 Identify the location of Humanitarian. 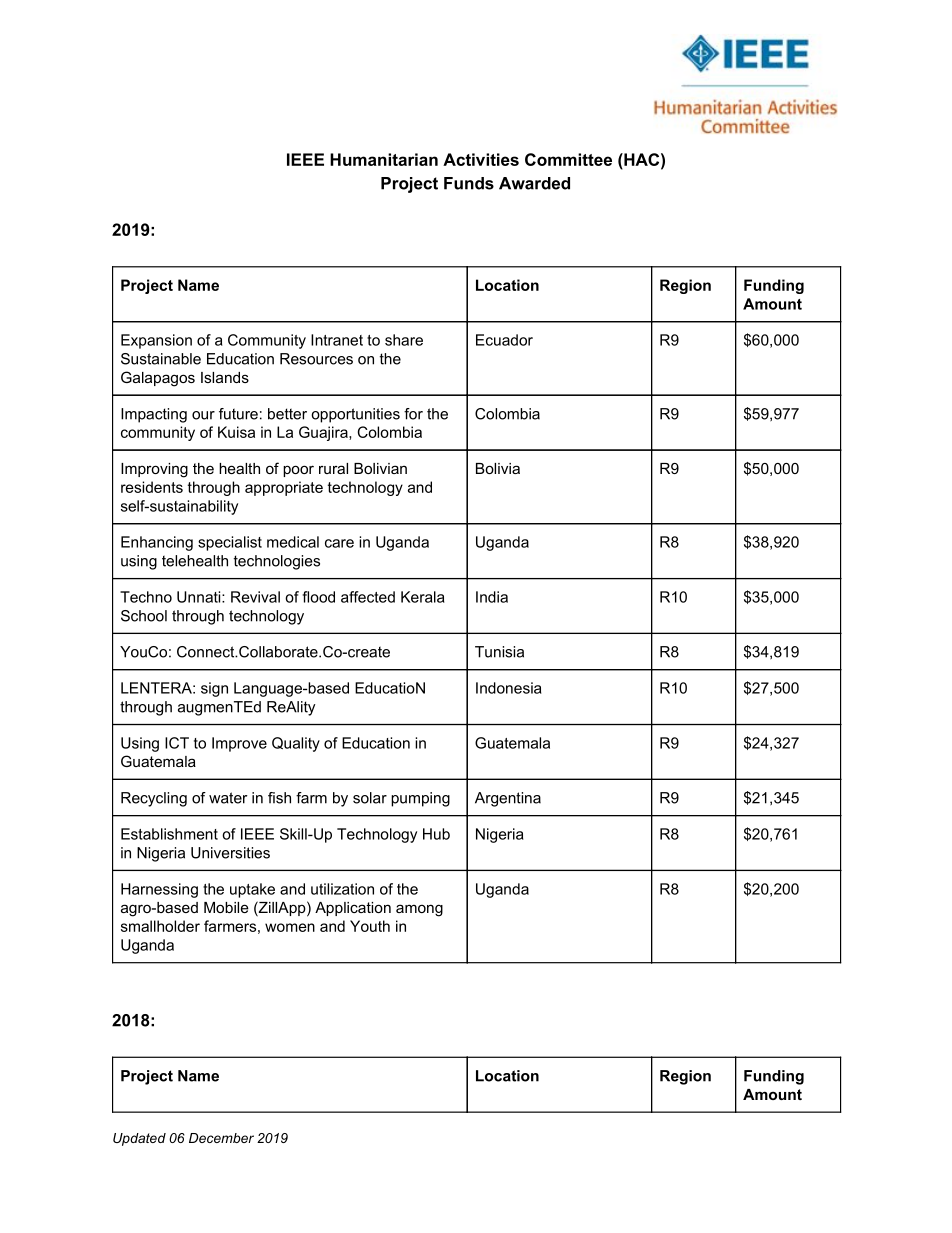
(384, 159).
